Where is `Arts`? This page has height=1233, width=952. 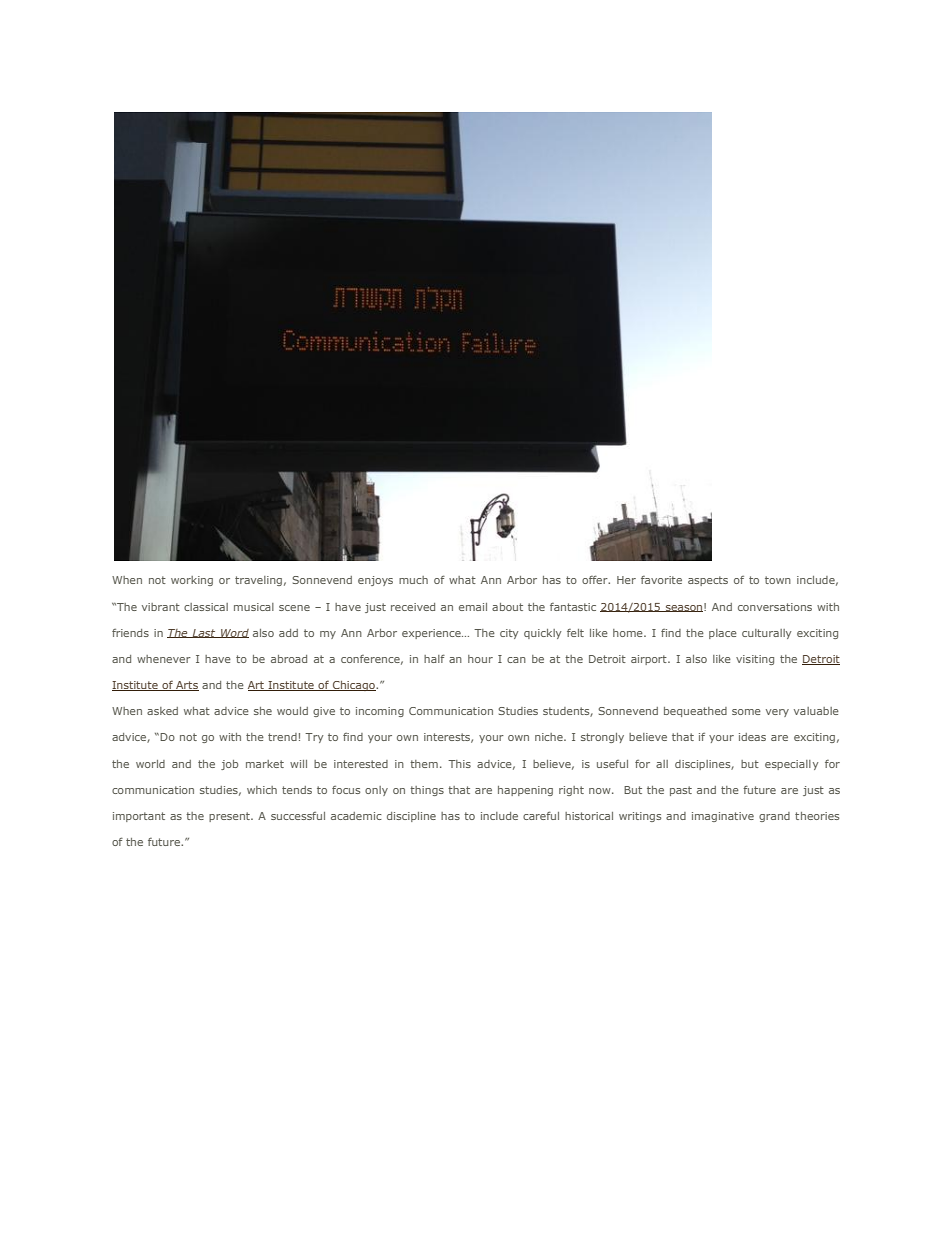
Arts is located at coordinates (186, 686).
